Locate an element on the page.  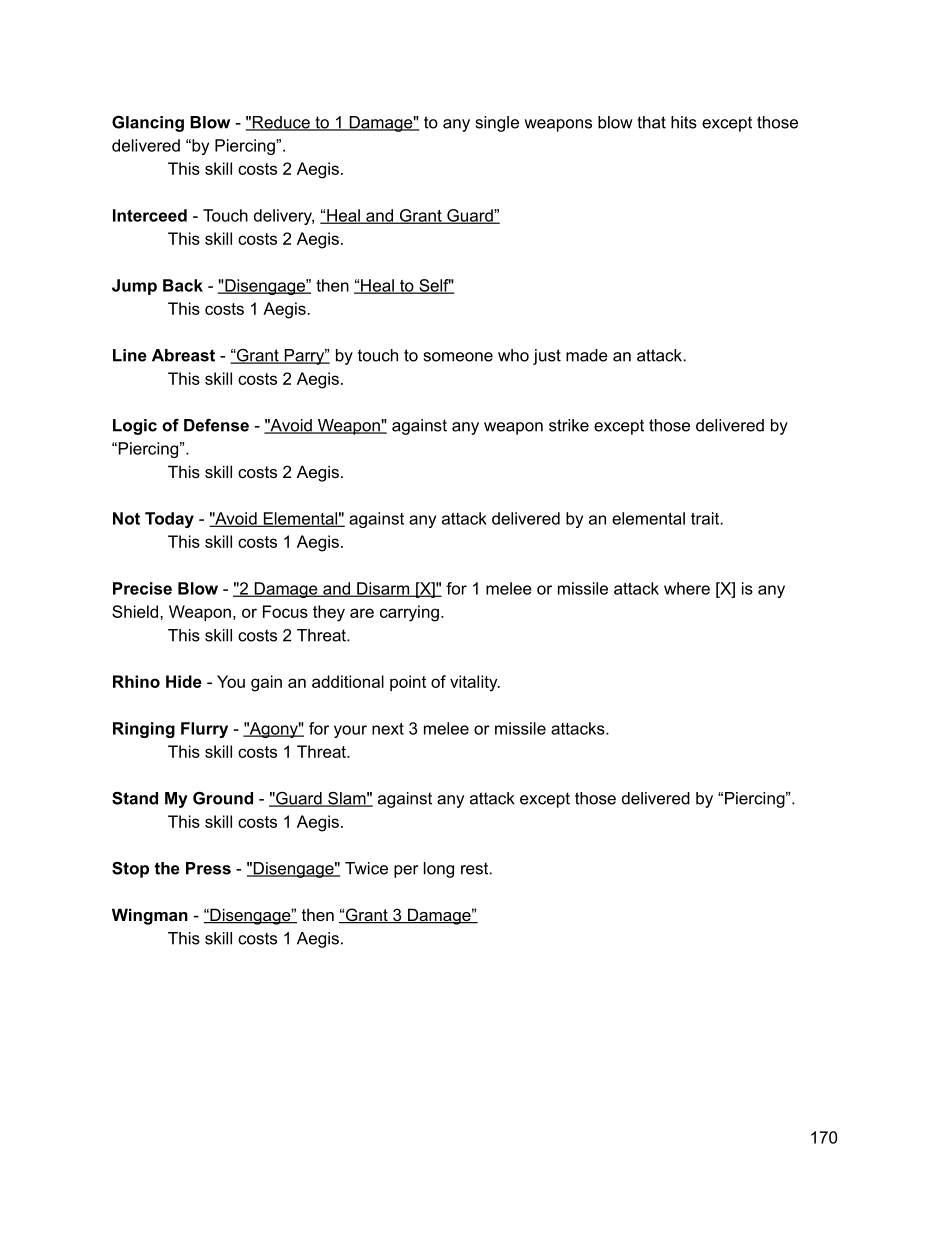
made is located at coordinates (587, 355).
